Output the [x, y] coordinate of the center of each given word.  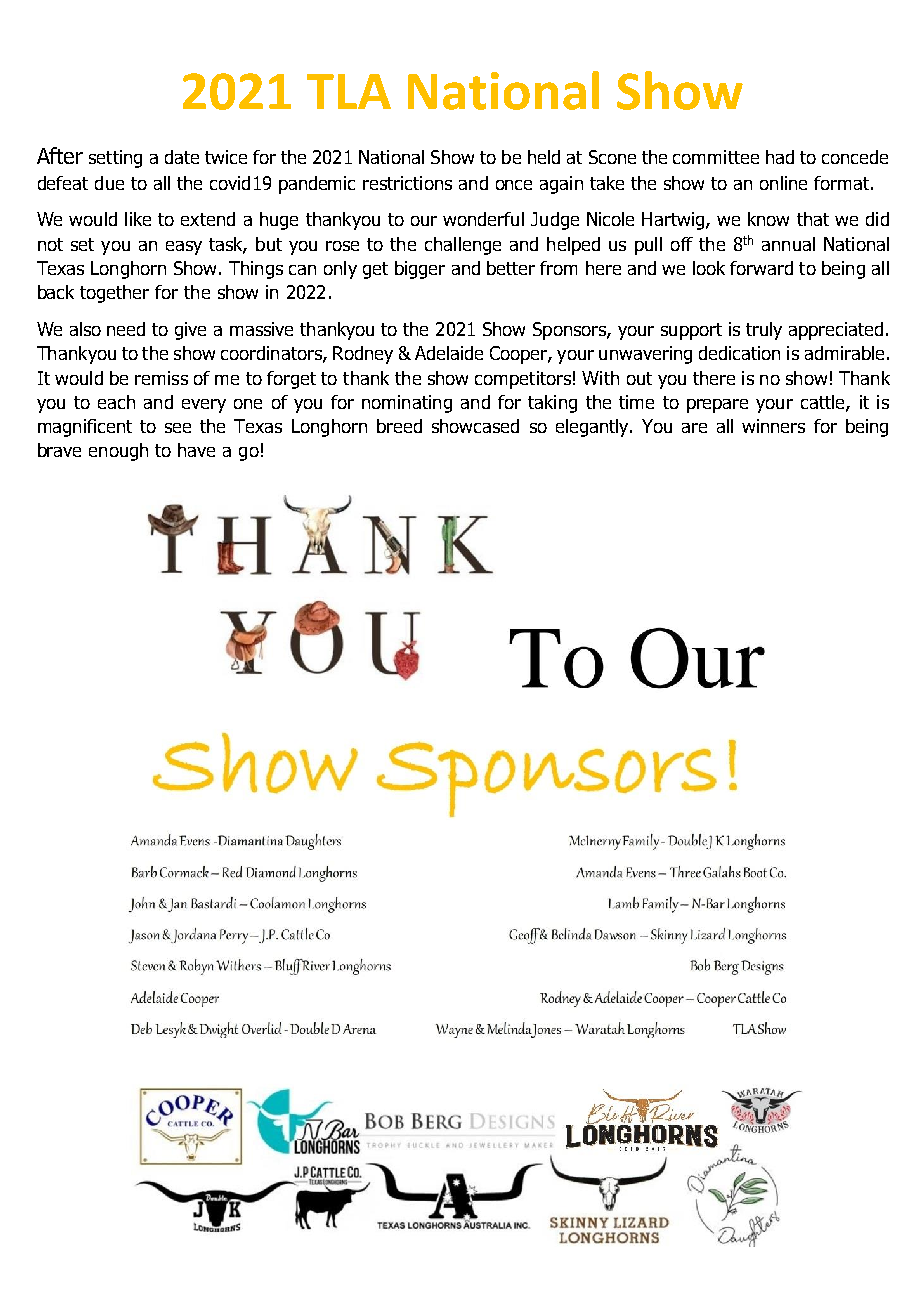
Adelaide [449, 353]
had [780, 157]
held [544, 157]
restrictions [407, 183]
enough [118, 452]
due [109, 183]
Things [256, 270]
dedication [739, 353]
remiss [161, 378]
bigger [420, 270]
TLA [349, 91]
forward [761, 268]
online [783, 183]
